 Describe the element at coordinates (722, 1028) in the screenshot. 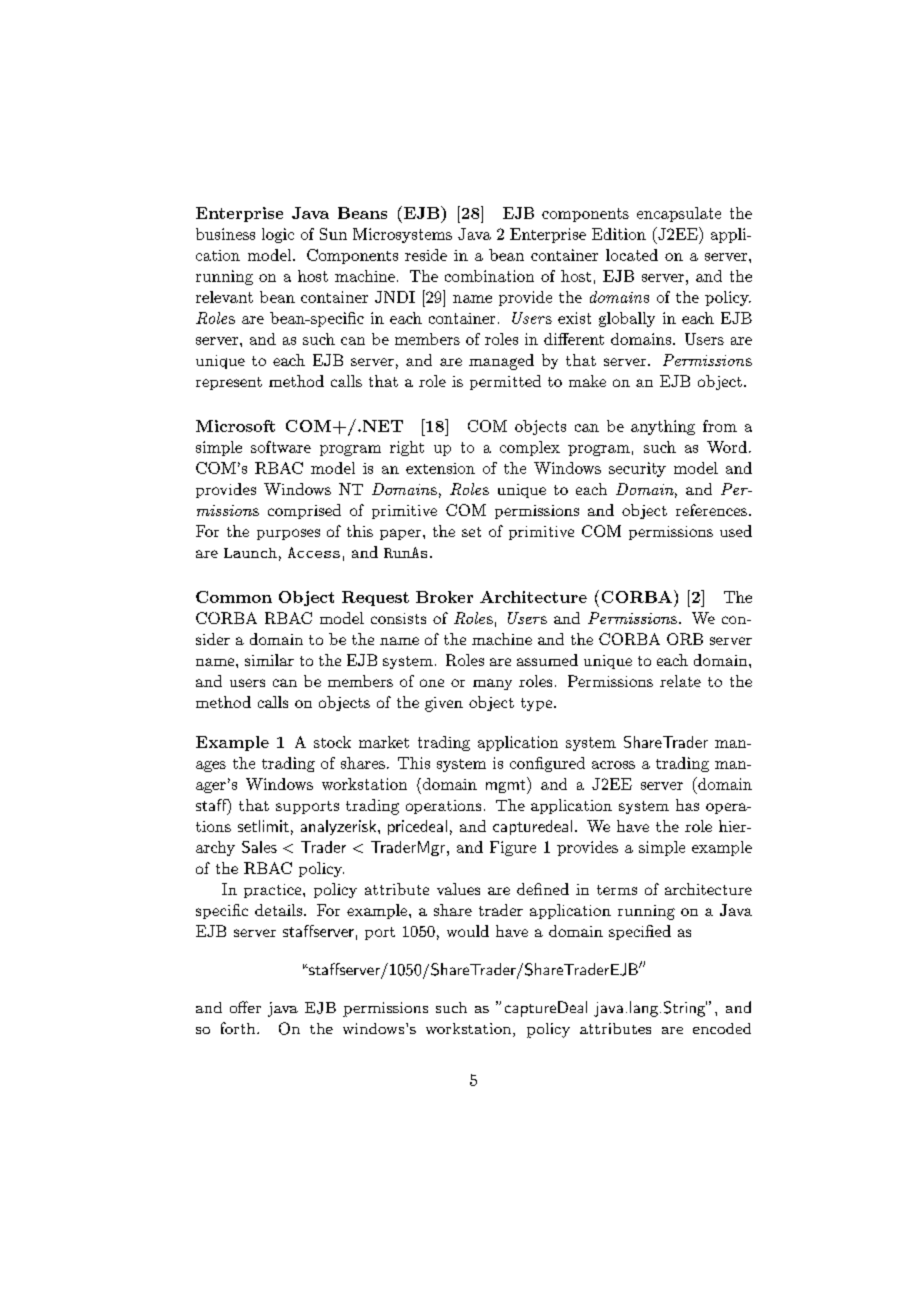

I see `encoded` at that location.
